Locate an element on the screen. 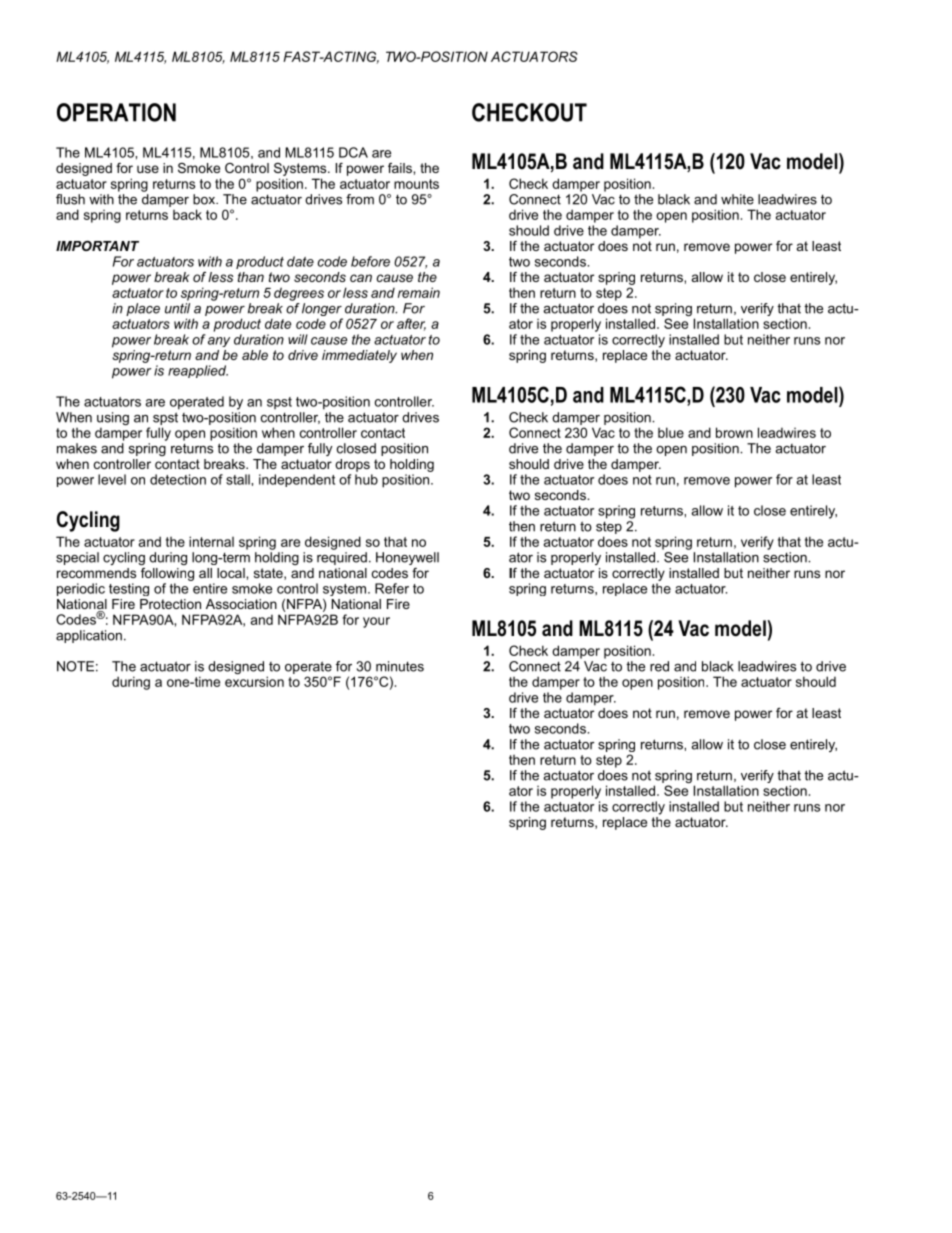 Image resolution: width=952 pixels, height=1233 pixels. minutes is located at coordinates (400, 666).
